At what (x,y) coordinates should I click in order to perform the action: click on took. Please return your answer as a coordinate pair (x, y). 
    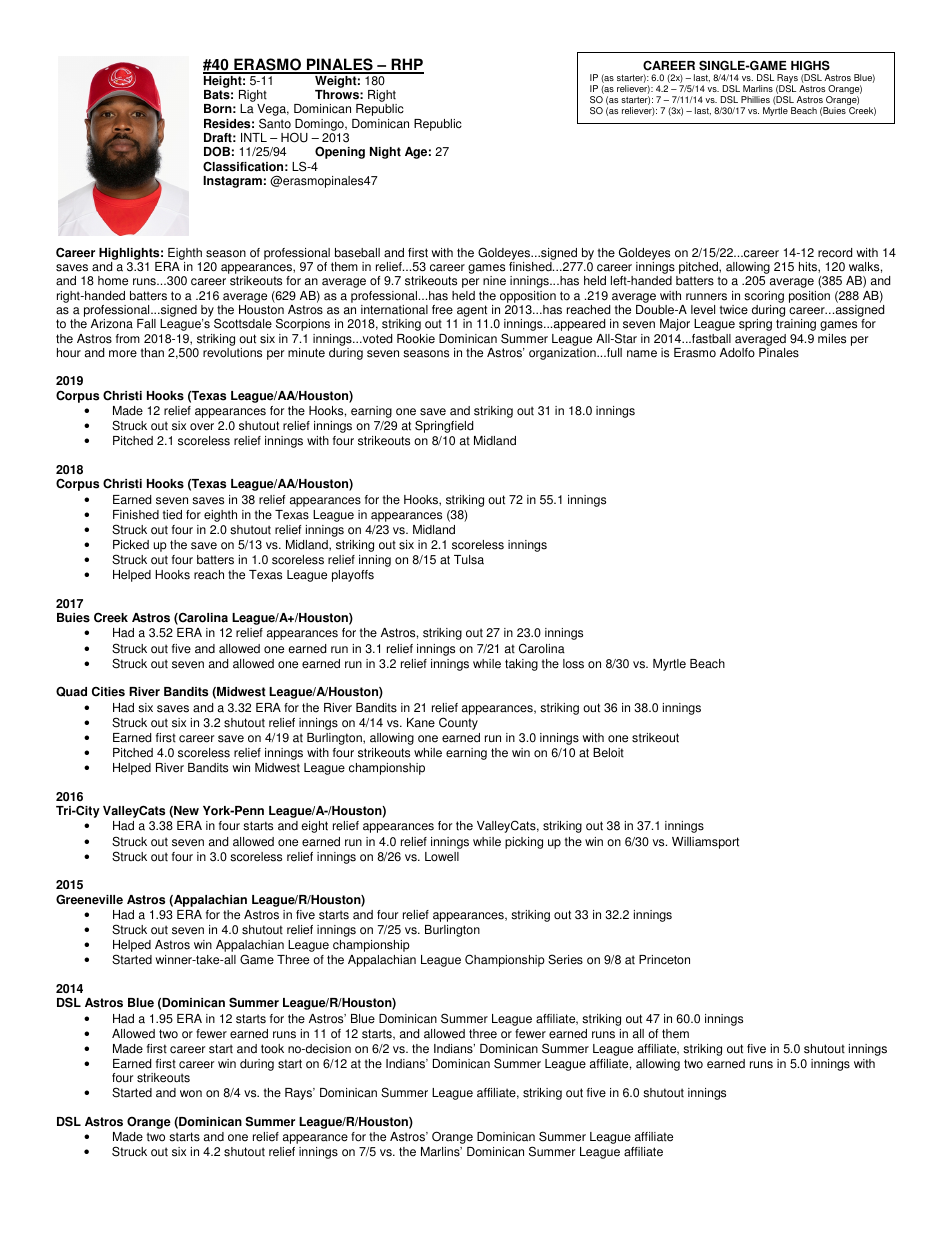
    Looking at the image, I should click on (272, 1049).
